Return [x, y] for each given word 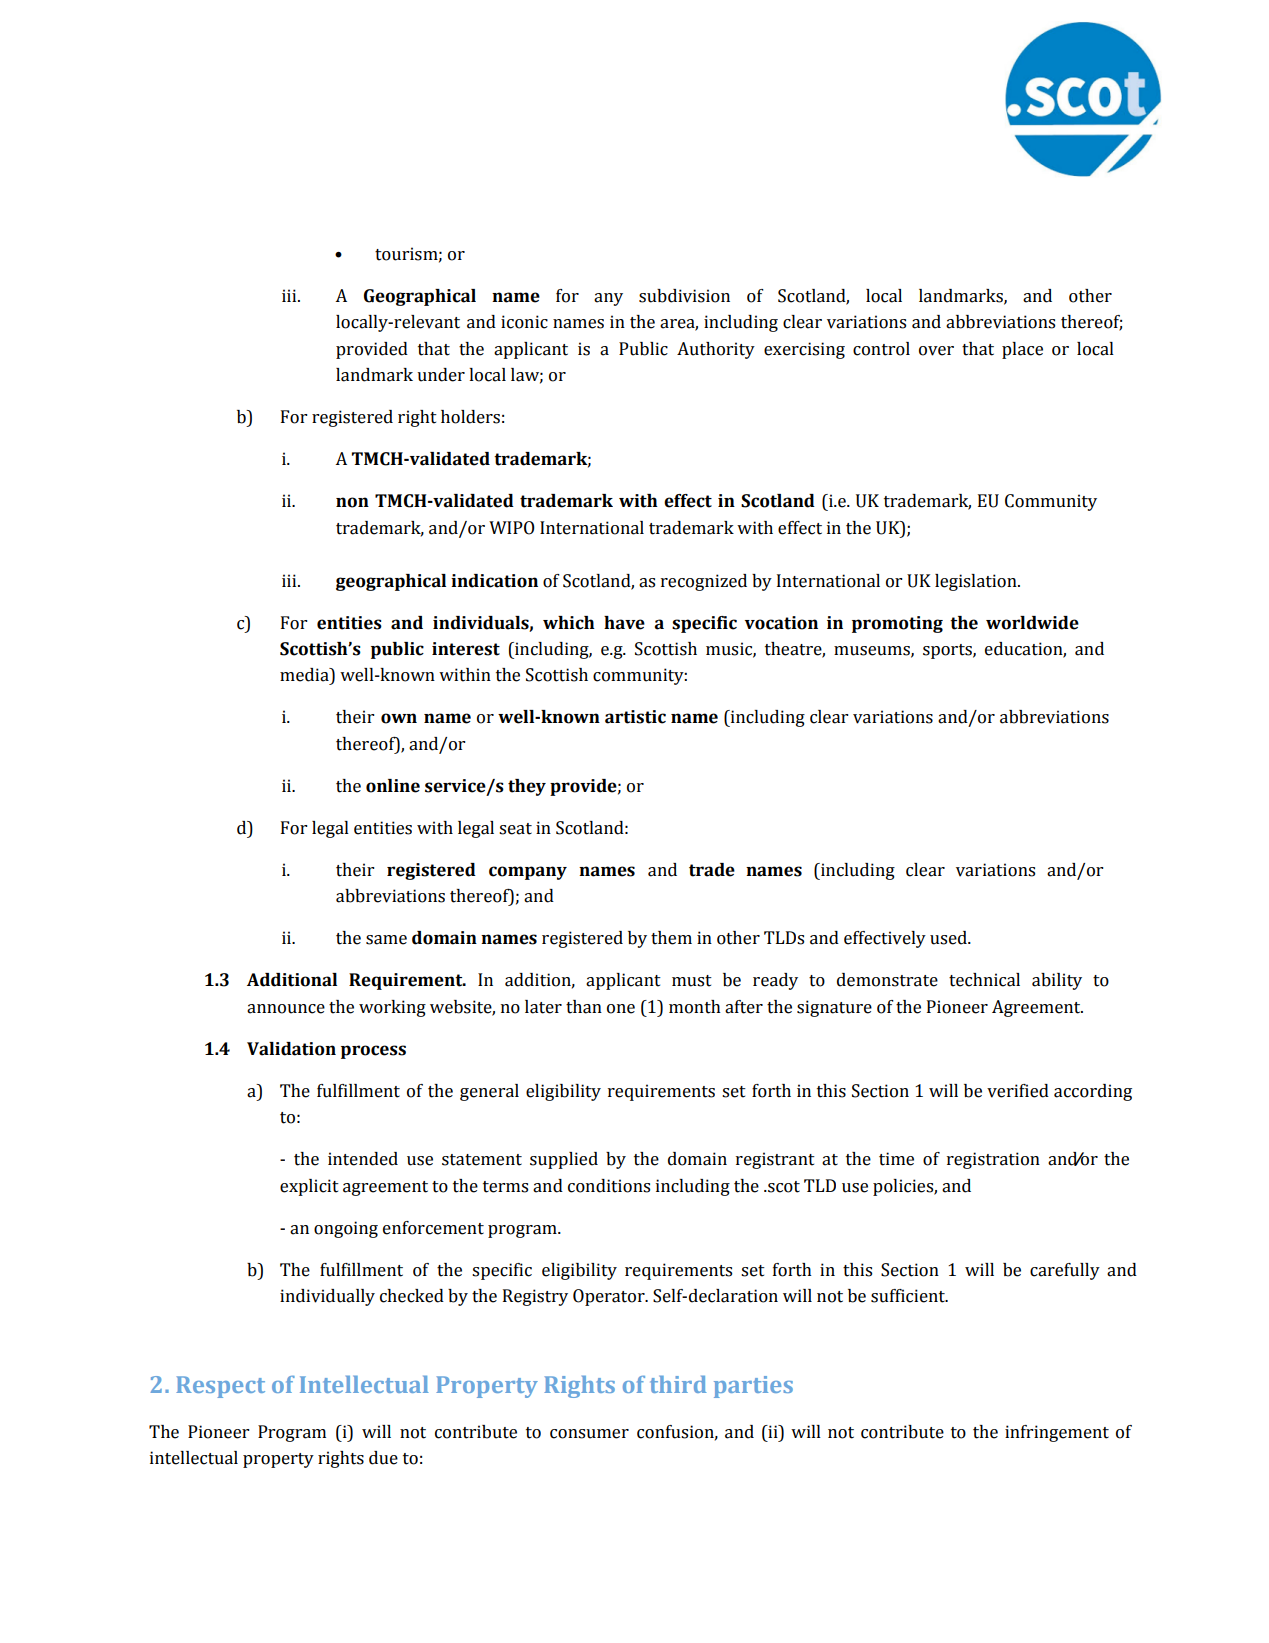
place [1022, 350]
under [441, 375]
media [305, 675]
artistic [635, 717]
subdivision [684, 296]
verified [1018, 1091]
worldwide [1032, 623]
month [695, 1007]
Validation [291, 1049]
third [678, 1384]
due [383, 1458]
